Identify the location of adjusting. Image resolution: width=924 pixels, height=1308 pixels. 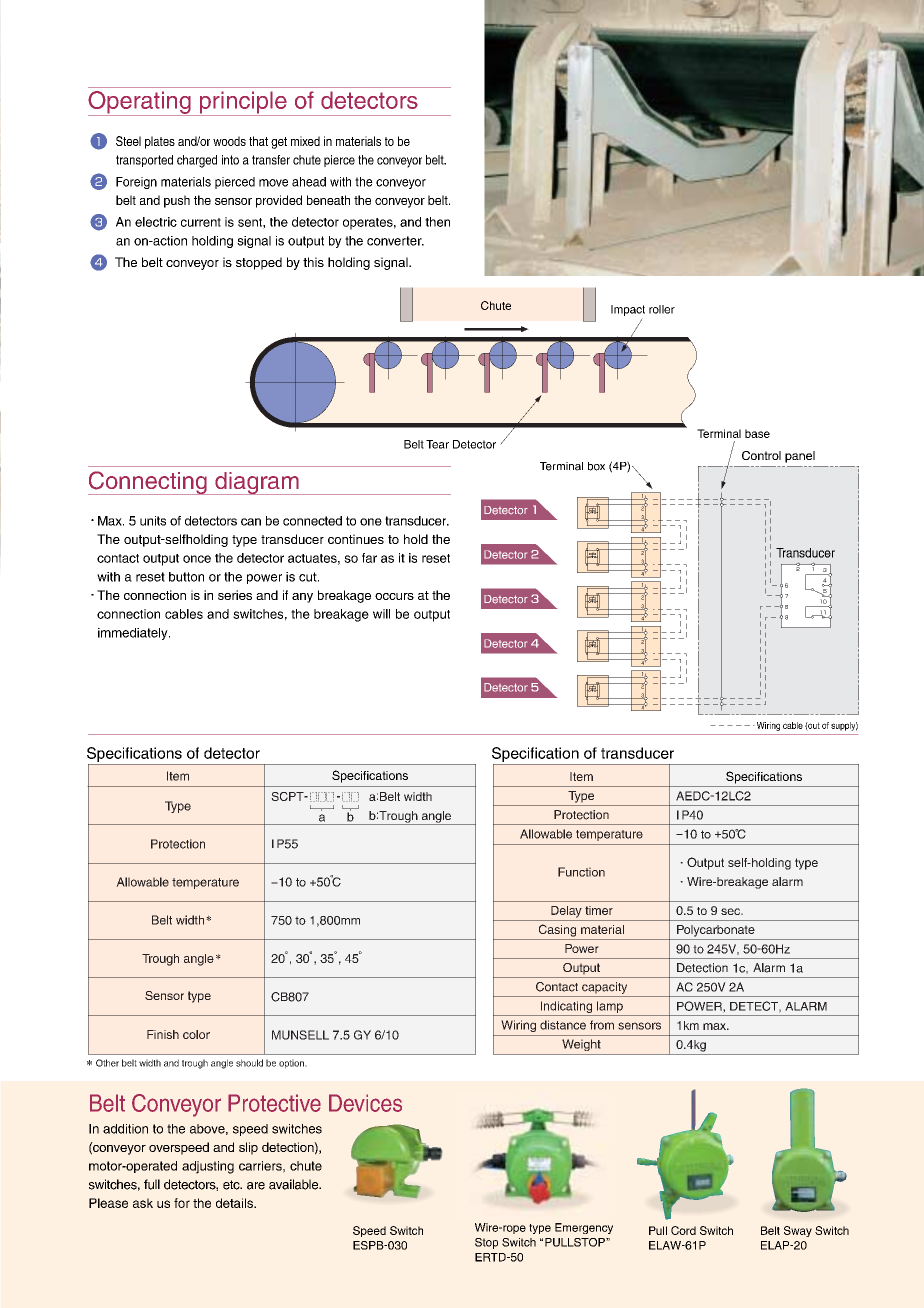
(208, 1167).
